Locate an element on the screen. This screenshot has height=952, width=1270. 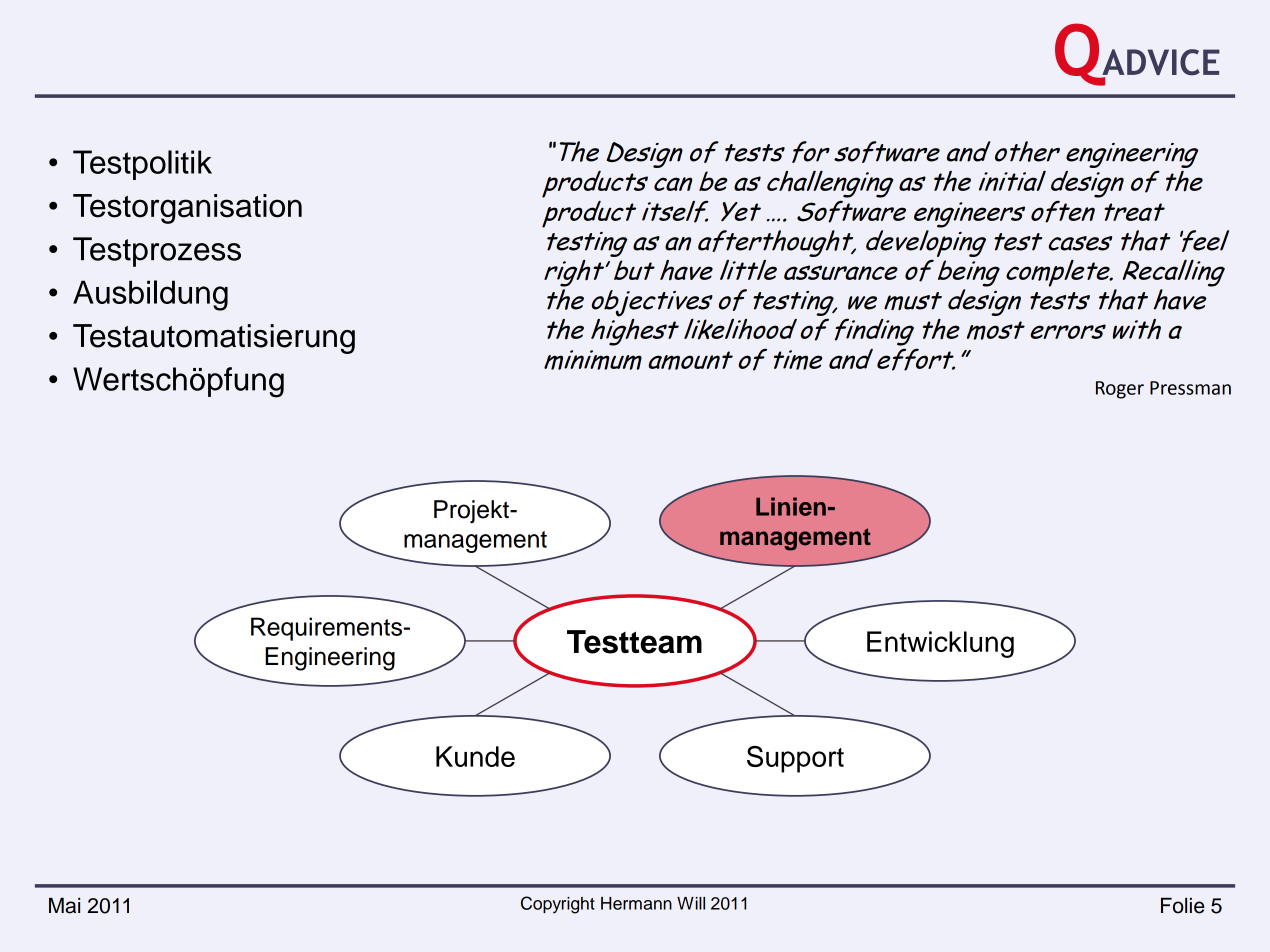
Will is located at coordinates (691, 903).
